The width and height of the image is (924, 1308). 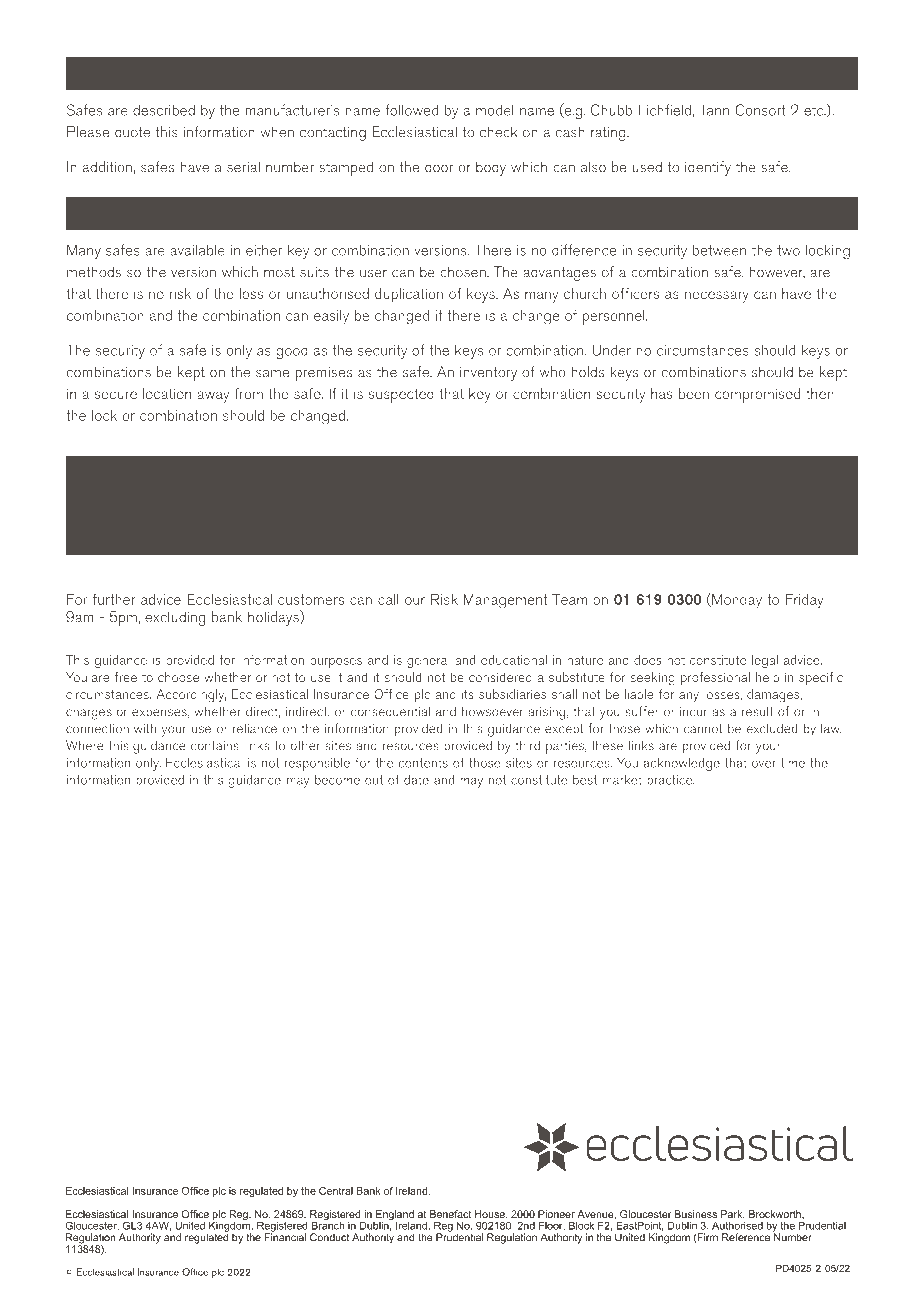 What do you see at coordinates (671, 781) in the image?
I see `practice` at bounding box center [671, 781].
